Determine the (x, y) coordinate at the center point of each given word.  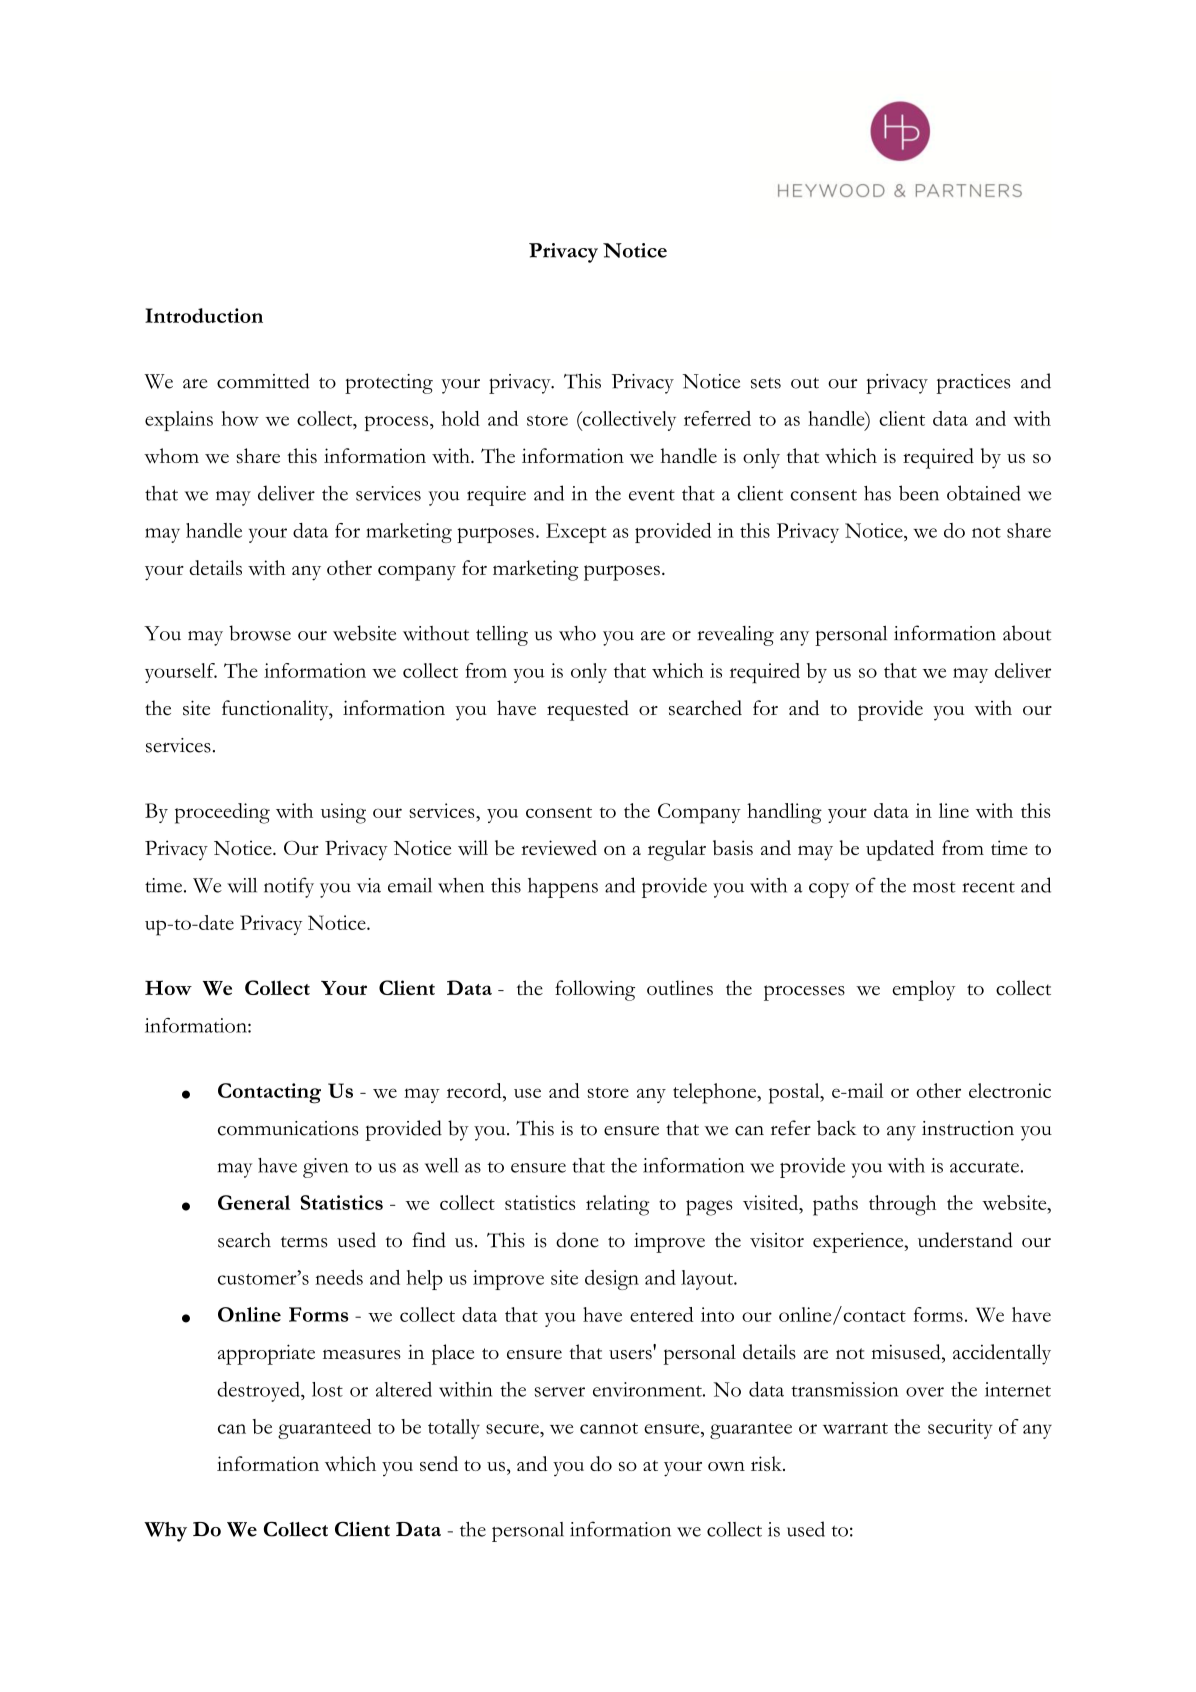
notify (289, 887)
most (934, 887)
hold (461, 418)
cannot (609, 1428)
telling (502, 636)
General (254, 1202)
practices (973, 384)
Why (165, 1532)
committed (263, 381)
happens (563, 888)
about (1027, 633)
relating (618, 1205)
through (902, 1205)
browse (260, 633)
